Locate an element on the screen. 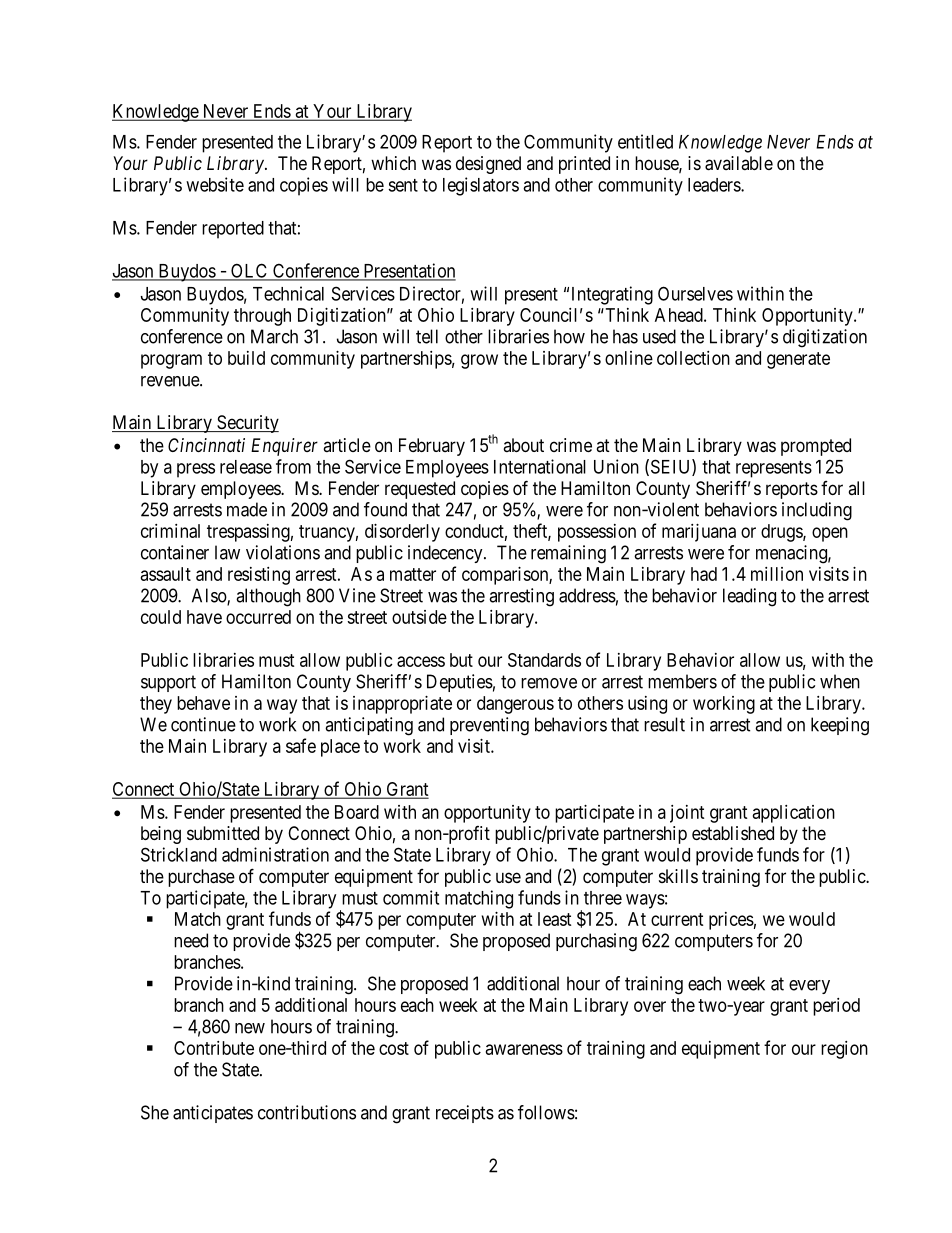 The image size is (952, 1233). available is located at coordinates (739, 163).
